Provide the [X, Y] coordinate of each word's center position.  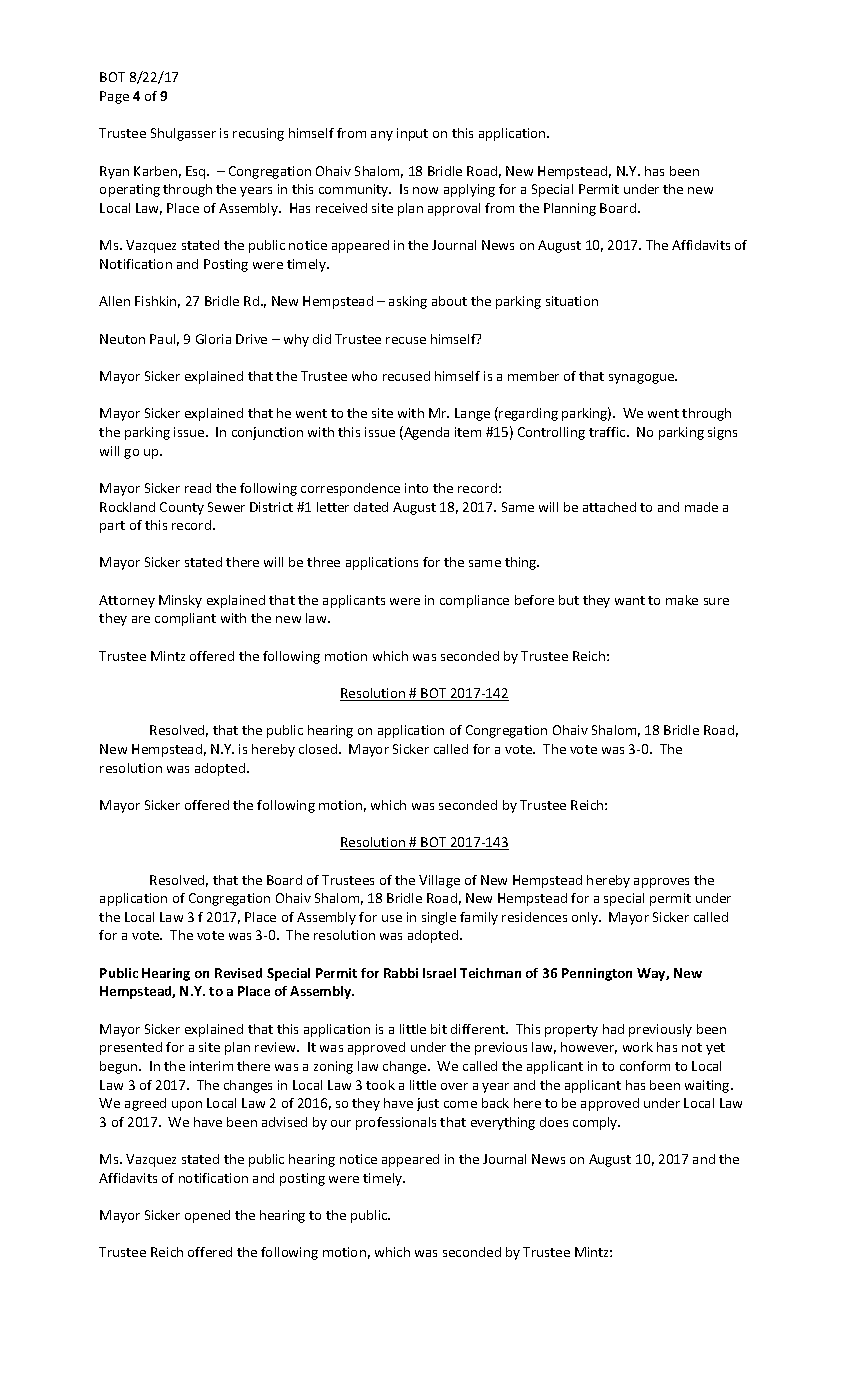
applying [469, 190]
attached [609, 507]
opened [207, 1216]
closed [319, 749]
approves [661, 883]
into [416, 488]
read [198, 488]
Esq [197, 172]
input [412, 134]
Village [439, 881]
